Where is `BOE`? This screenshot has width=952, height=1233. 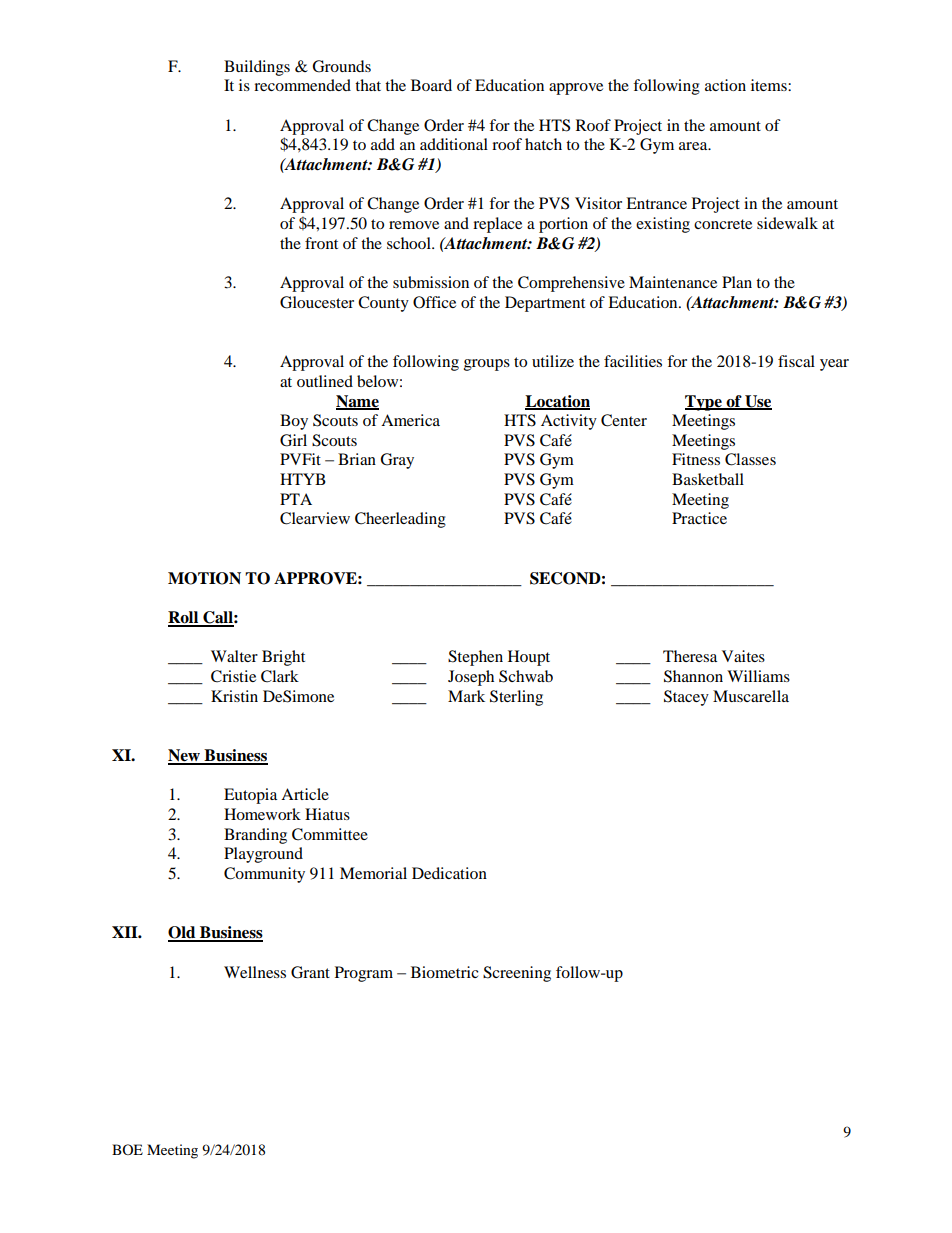
BOE is located at coordinates (127, 1149).
